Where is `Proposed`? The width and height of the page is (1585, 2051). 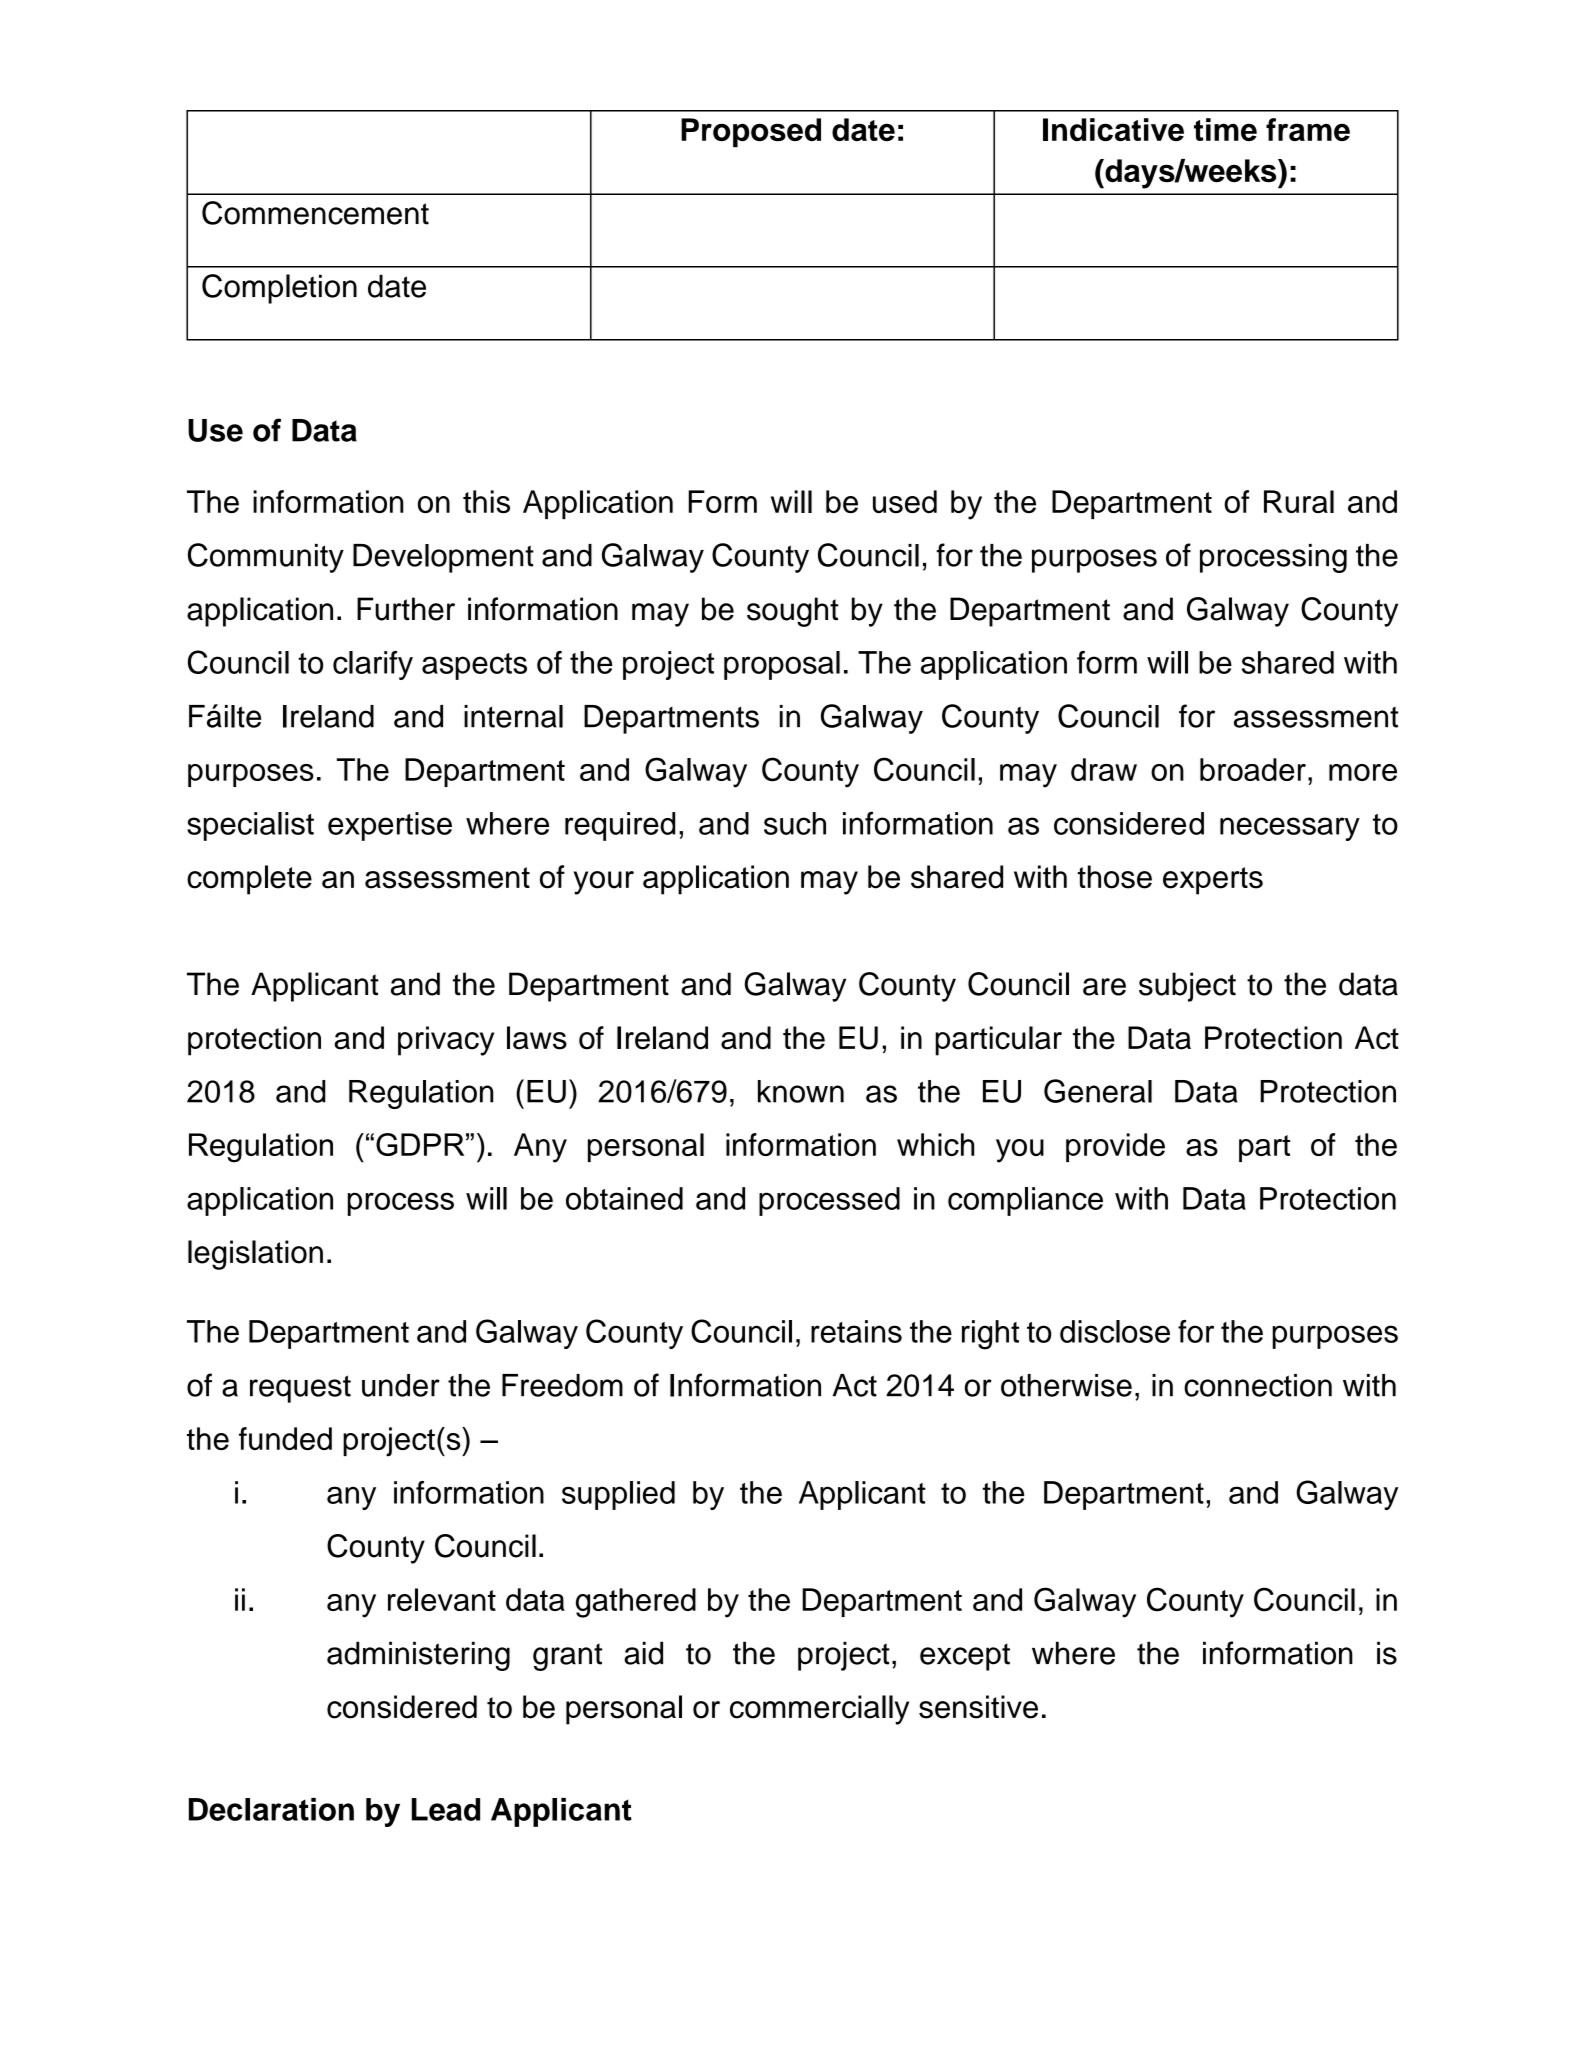
Proposed is located at coordinates (751, 132).
